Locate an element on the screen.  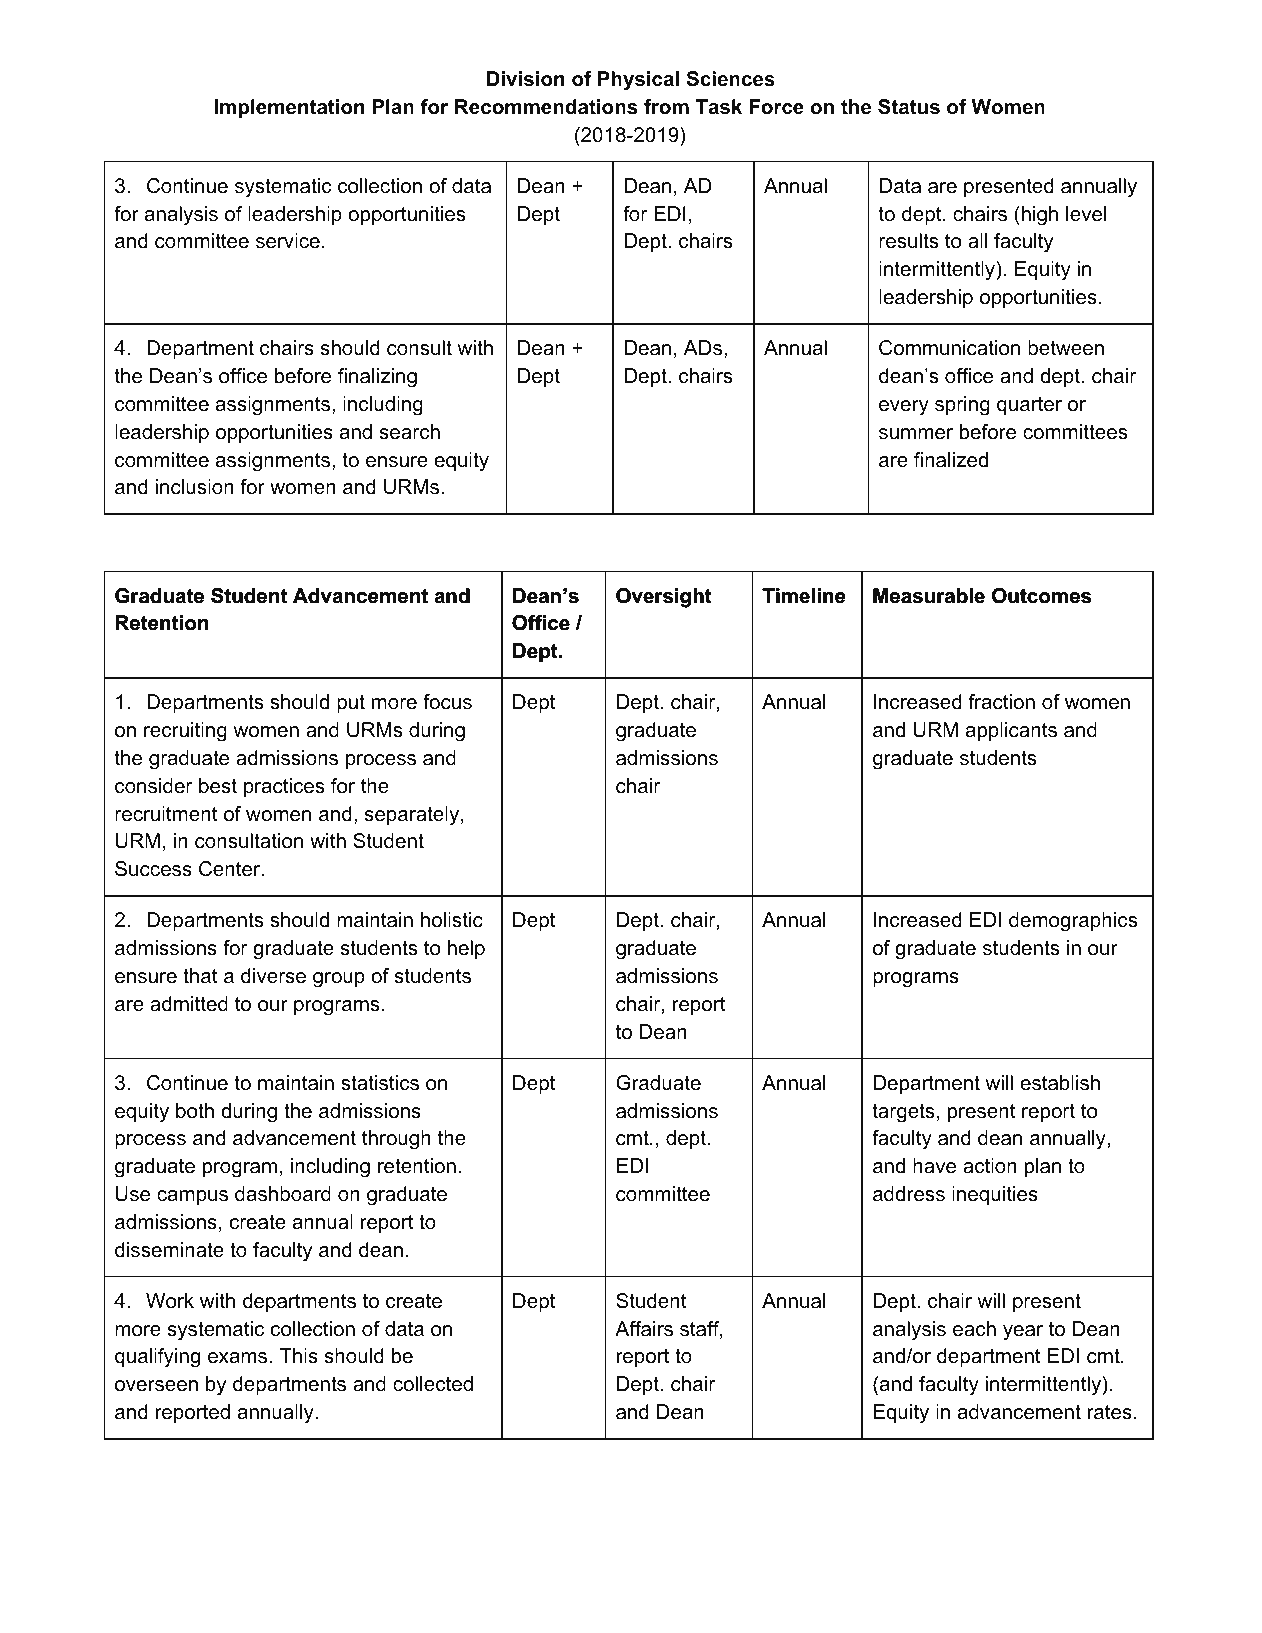
Implementation is located at coordinates (289, 108).
